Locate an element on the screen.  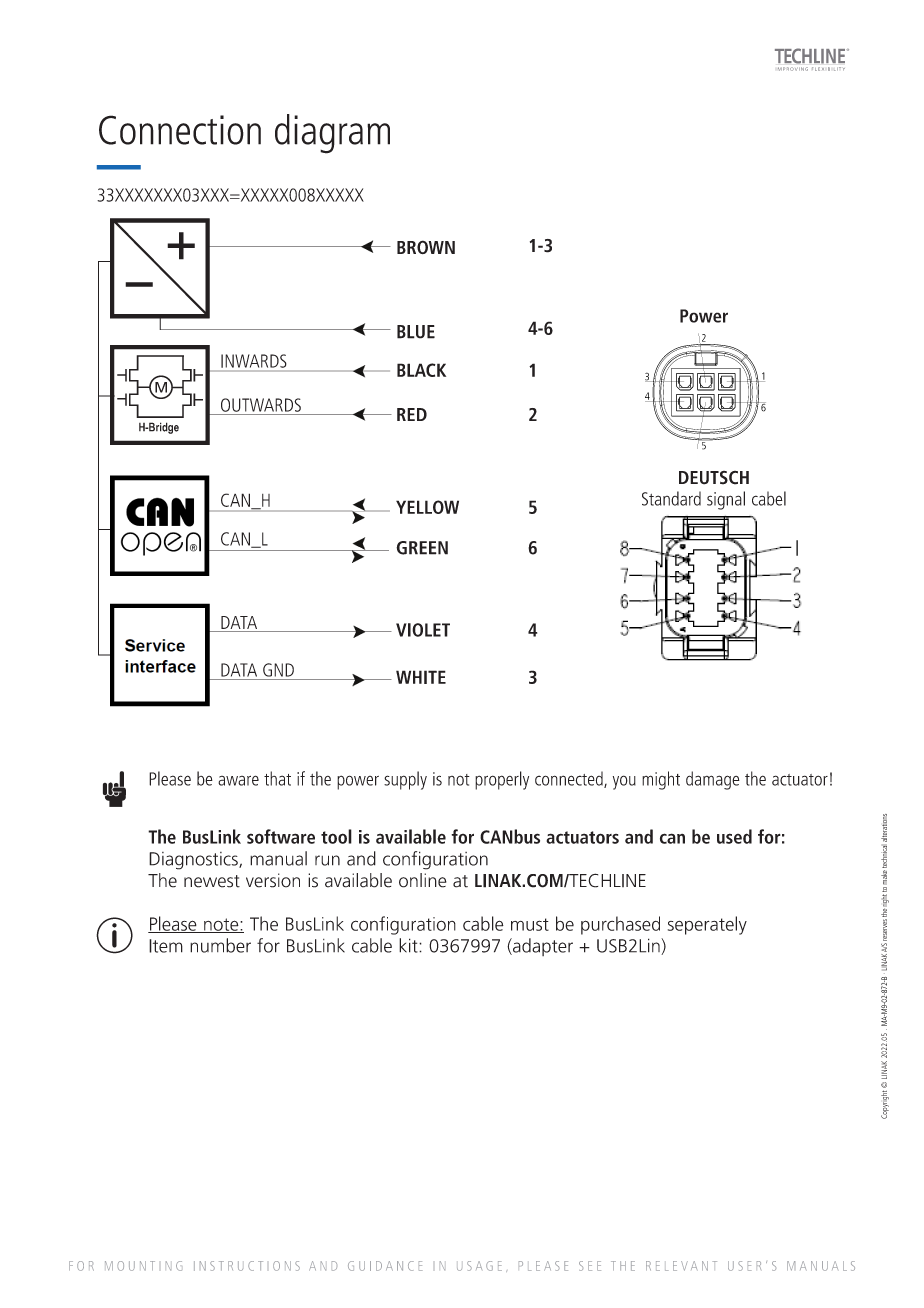
RED is located at coordinates (412, 414).
